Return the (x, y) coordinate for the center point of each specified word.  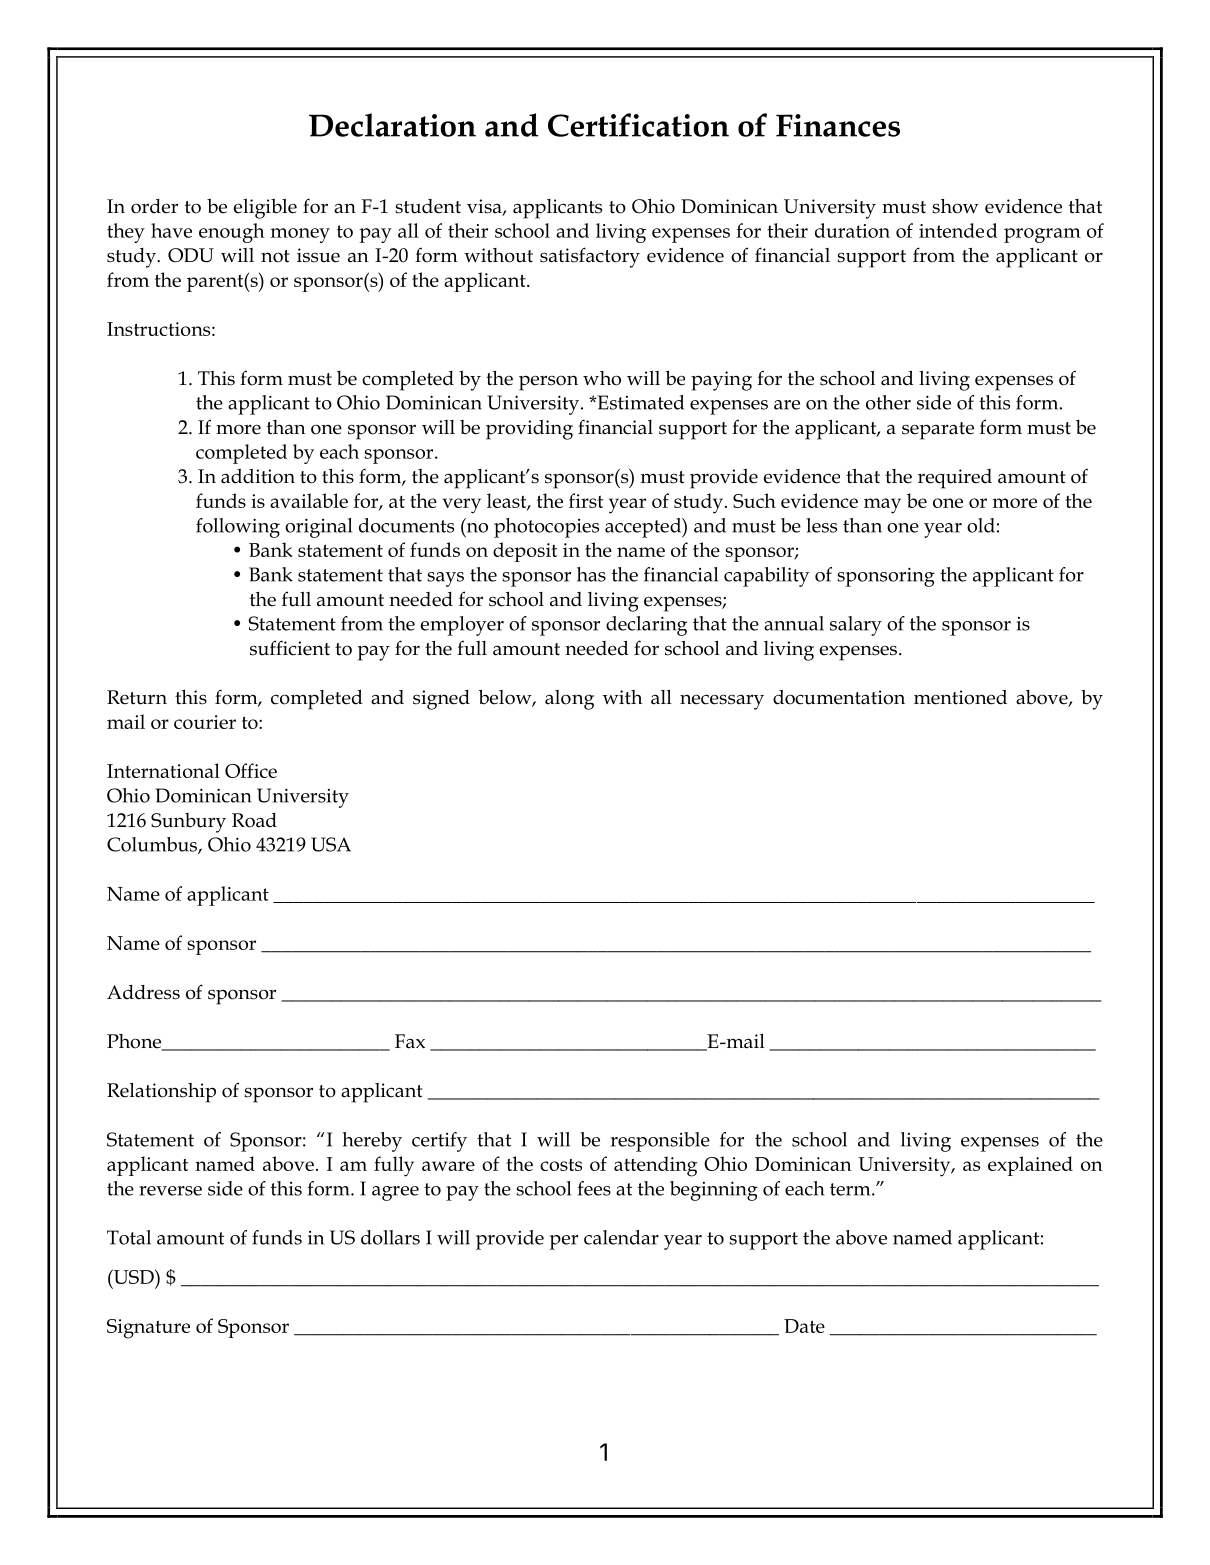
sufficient (290, 648)
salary (856, 626)
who (602, 378)
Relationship (161, 1093)
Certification (638, 125)
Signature (148, 1329)
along (569, 700)
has (591, 574)
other (888, 402)
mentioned (960, 697)
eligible (265, 209)
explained (1030, 1166)
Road (254, 820)
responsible (660, 1142)
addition (258, 476)
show (955, 206)
